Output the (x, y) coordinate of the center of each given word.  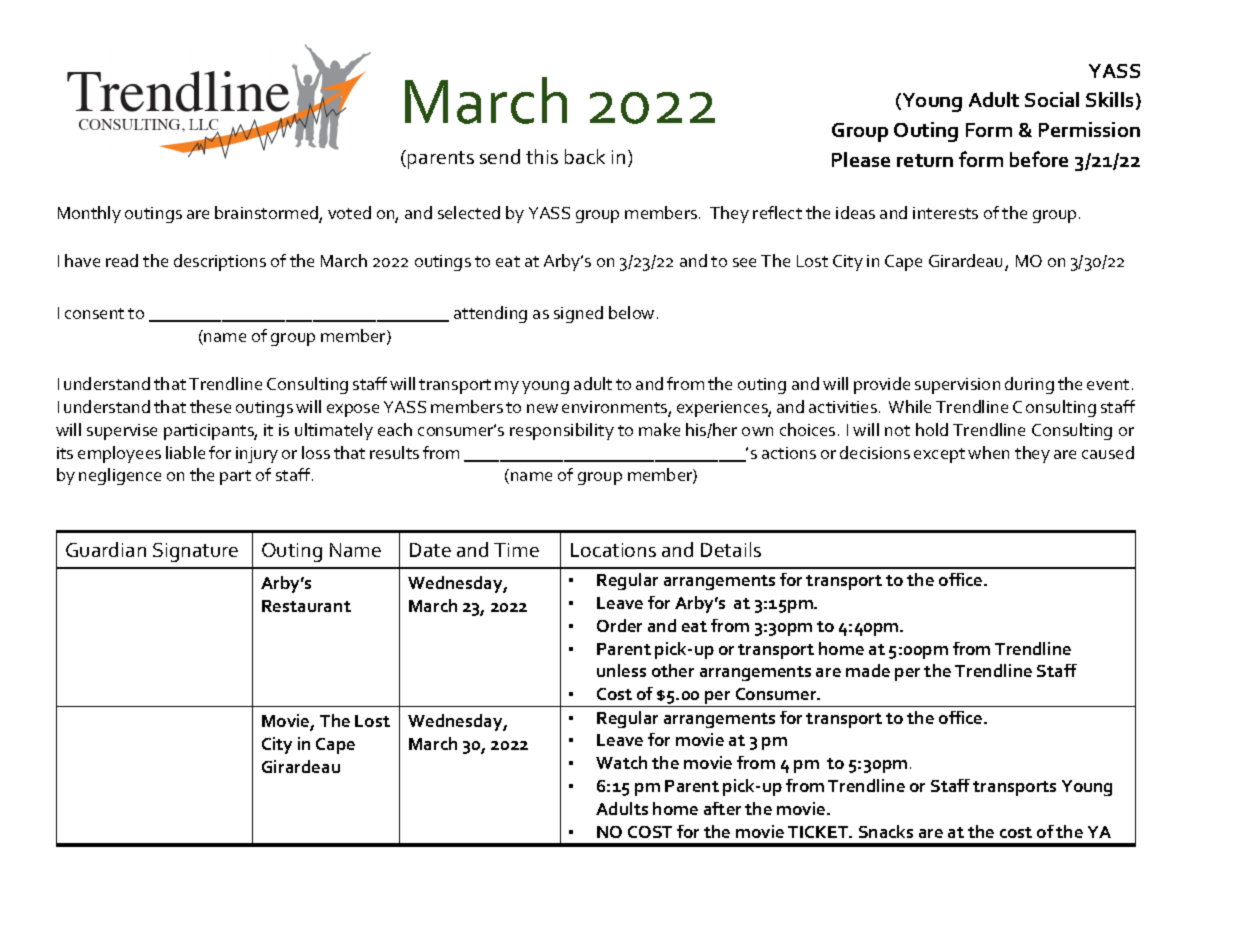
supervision (957, 386)
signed (578, 314)
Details (731, 549)
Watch (621, 762)
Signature (195, 552)
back (585, 156)
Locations (613, 550)
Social (1052, 99)
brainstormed (267, 214)
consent (94, 313)
